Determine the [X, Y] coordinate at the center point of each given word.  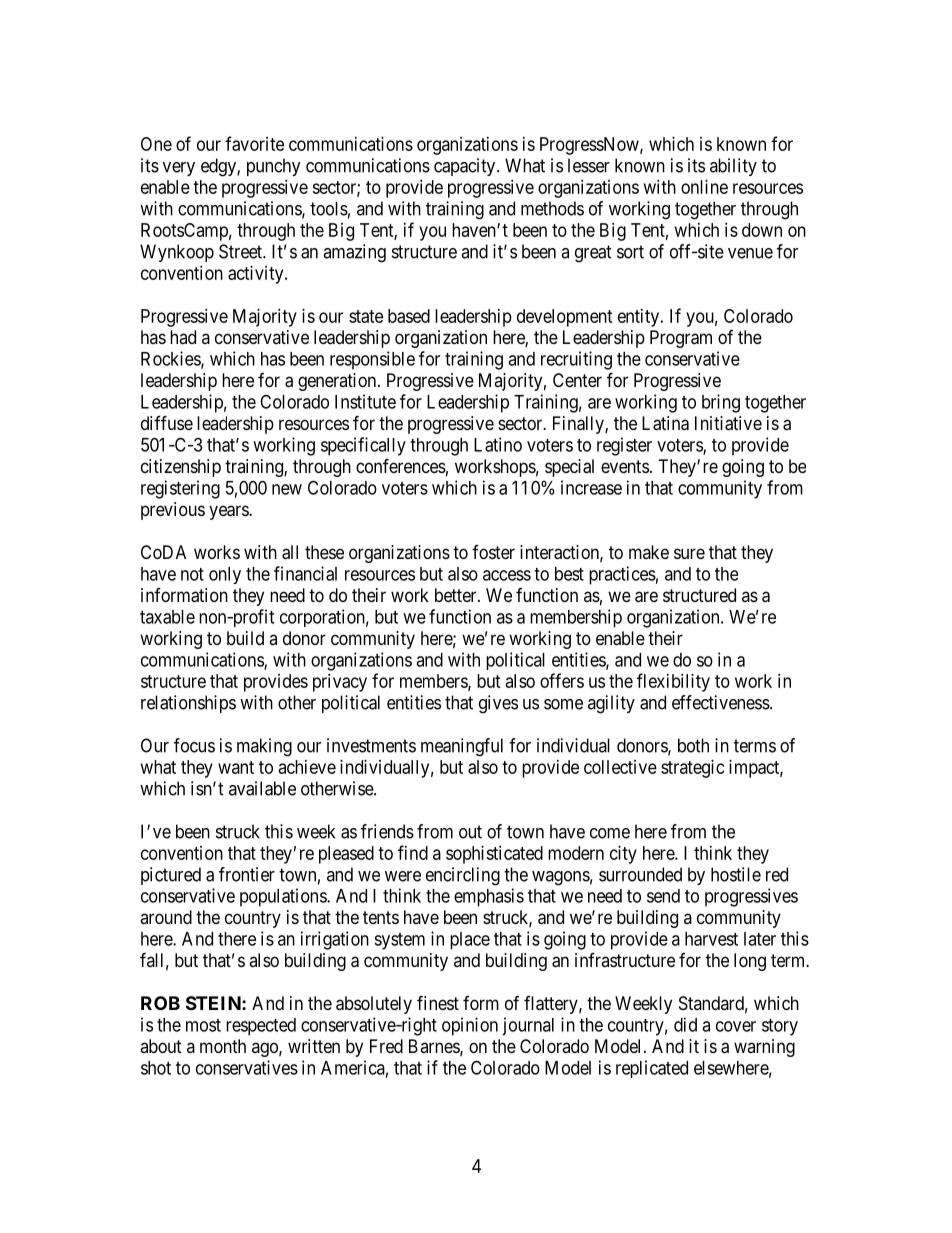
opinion [470, 1026]
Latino [498, 444]
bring [721, 403]
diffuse [167, 422]
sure [689, 553]
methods [552, 208]
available [262, 788]
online [704, 187]
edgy [219, 167]
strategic [693, 769]
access [507, 575]
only [225, 575]
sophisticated [494, 855]
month [223, 1046]
